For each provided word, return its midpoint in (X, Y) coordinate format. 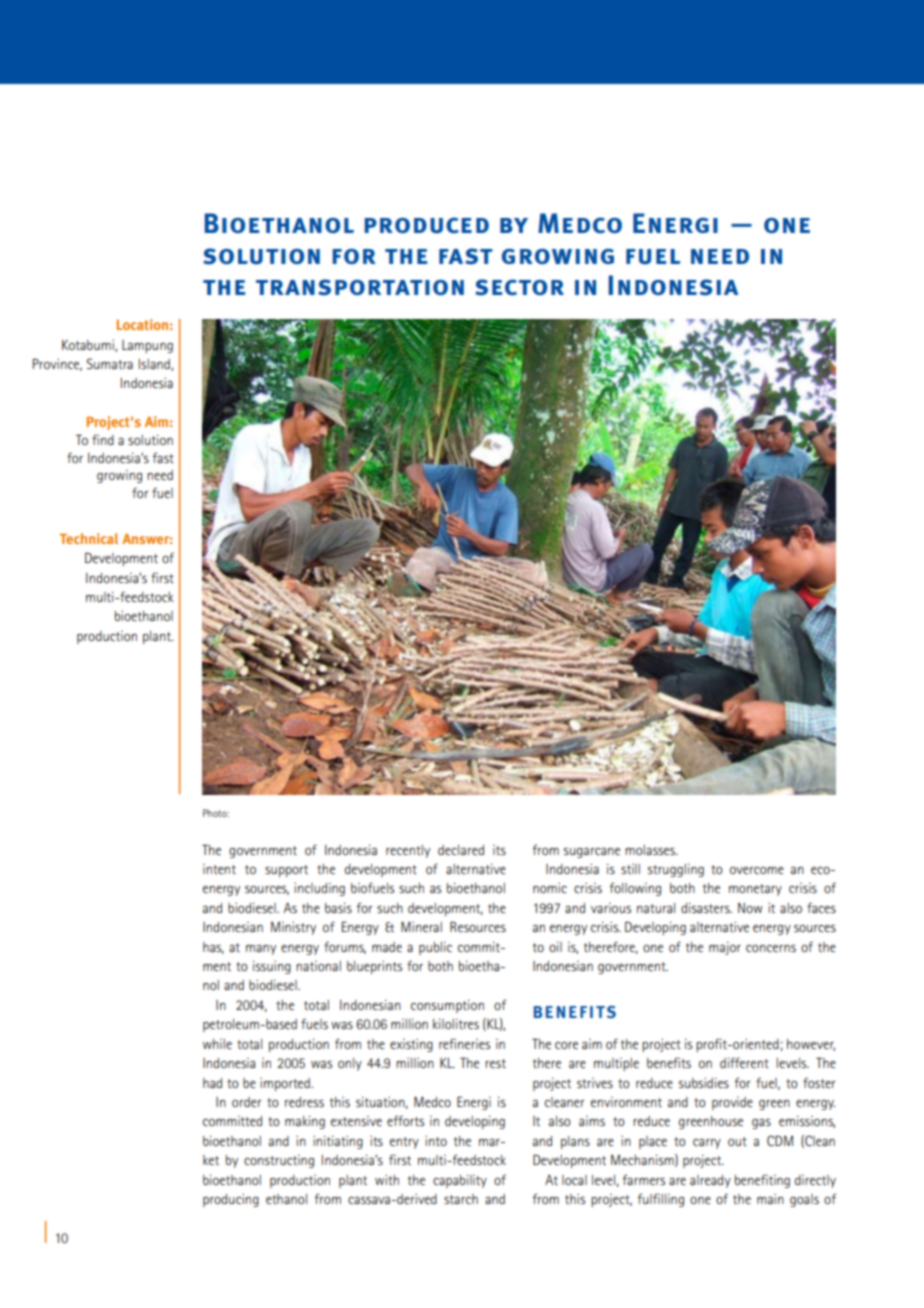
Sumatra (110, 363)
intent (219, 869)
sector (519, 287)
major (725, 948)
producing (231, 1200)
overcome (757, 870)
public (435, 948)
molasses (651, 850)
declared (461, 850)
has (213, 948)
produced (427, 225)
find (103, 440)
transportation (360, 287)
